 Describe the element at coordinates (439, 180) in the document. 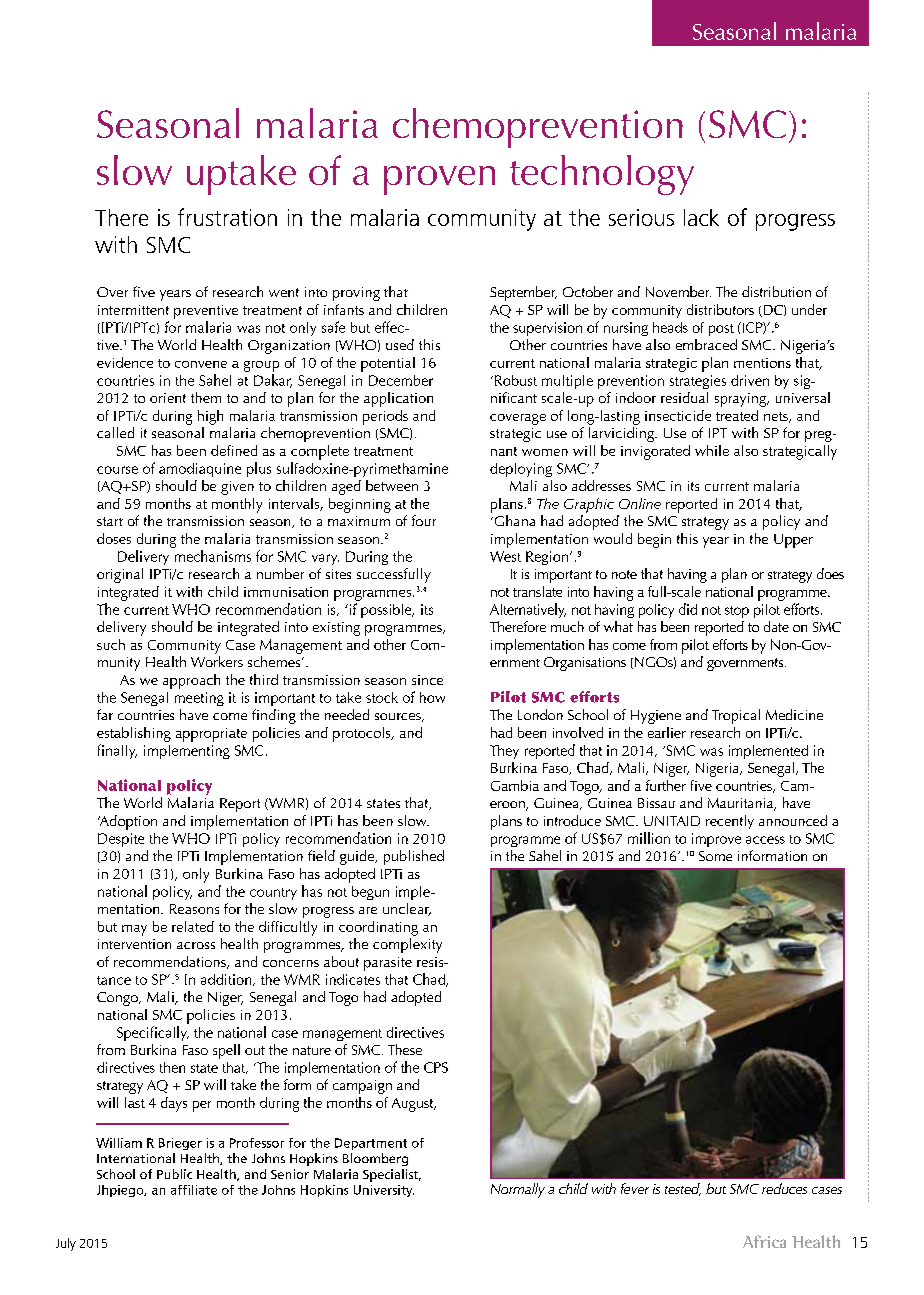

I see `proven` at that location.
